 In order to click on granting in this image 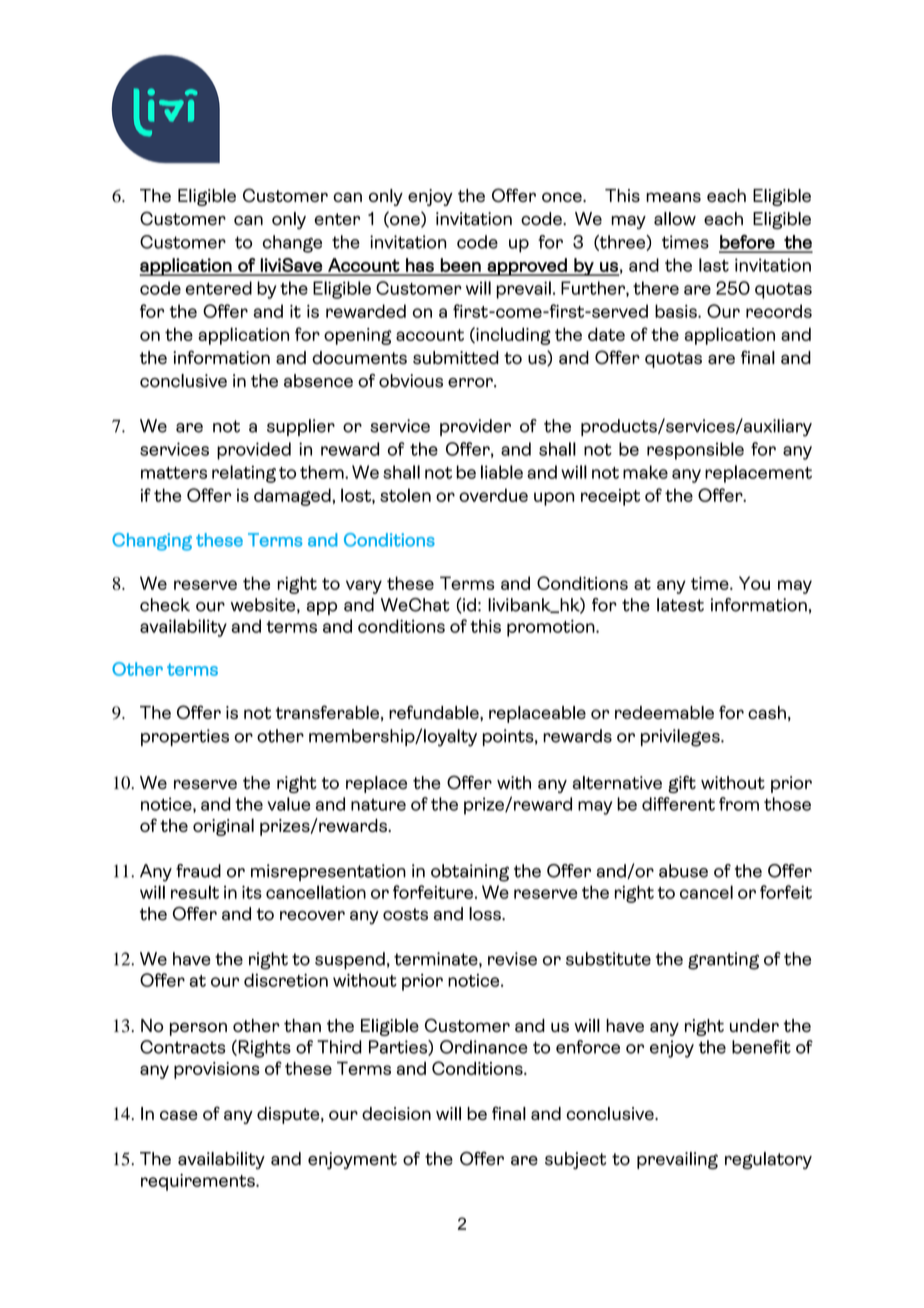, I will do `click(723, 961)`.
